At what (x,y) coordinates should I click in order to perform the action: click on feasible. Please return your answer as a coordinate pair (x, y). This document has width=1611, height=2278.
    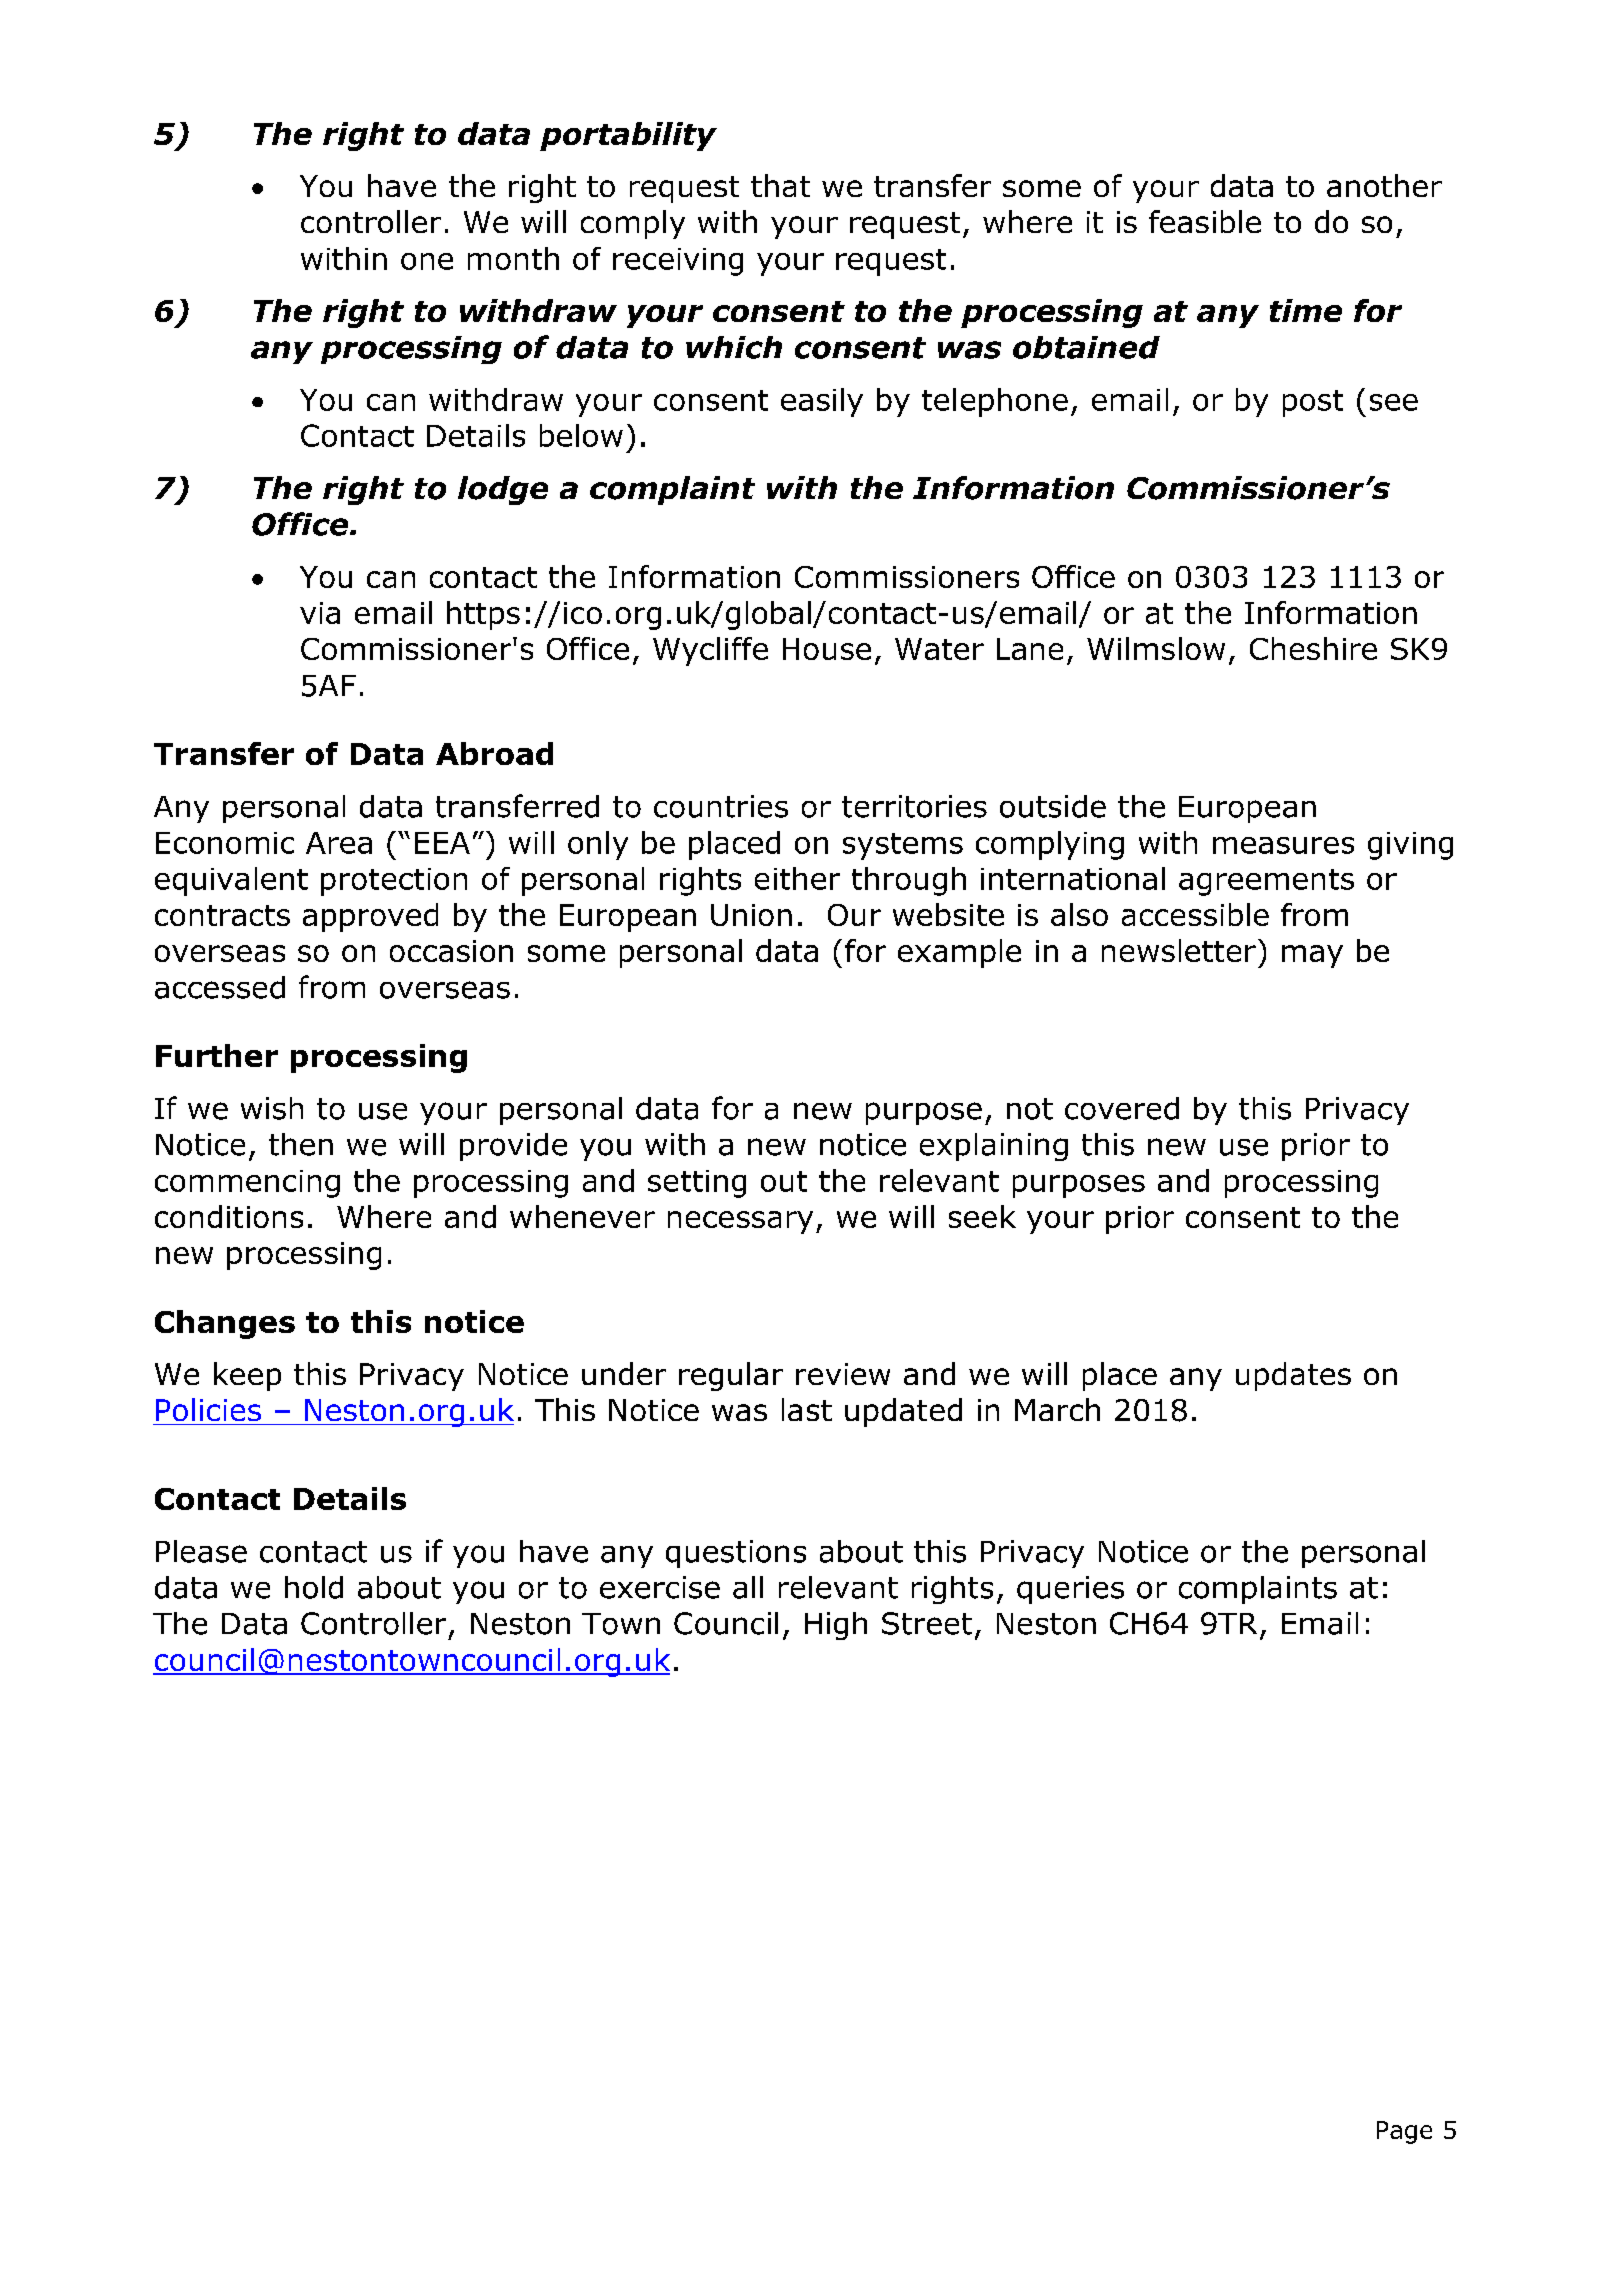
    Looking at the image, I should click on (1205, 221).
